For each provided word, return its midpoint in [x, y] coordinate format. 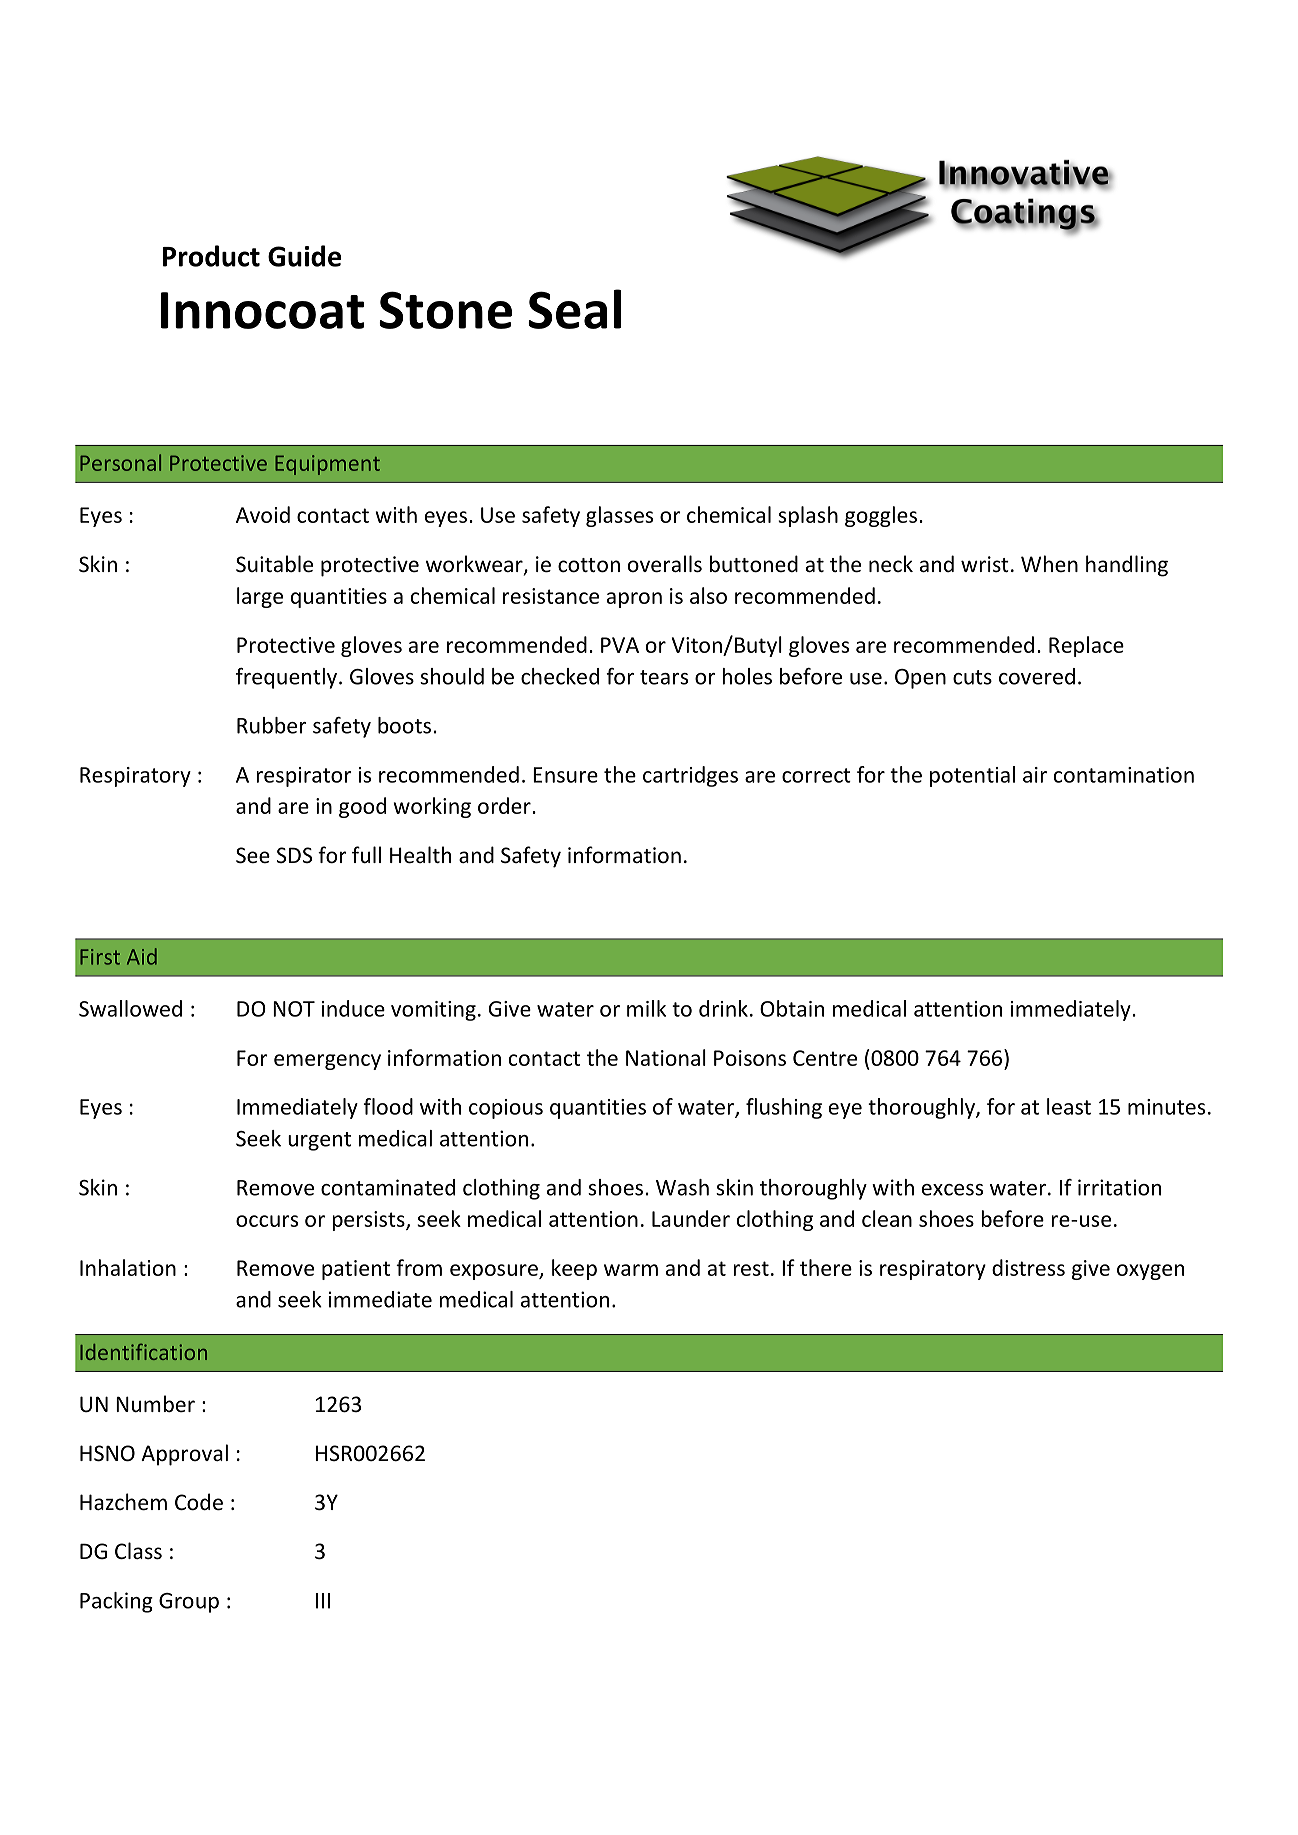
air [1035, 775]
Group [189, 1603]
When [1049, 563]
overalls [665, 564]
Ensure [565, 775]
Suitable [274, 564]
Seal [574, 309]
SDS [294, 855]
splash [808, 516]
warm [631, 1270]
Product [211, 256]
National [666, 1057]
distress [1028, 1267]
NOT [294, 1009]
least [1069, 1106]
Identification [143, 1352]
